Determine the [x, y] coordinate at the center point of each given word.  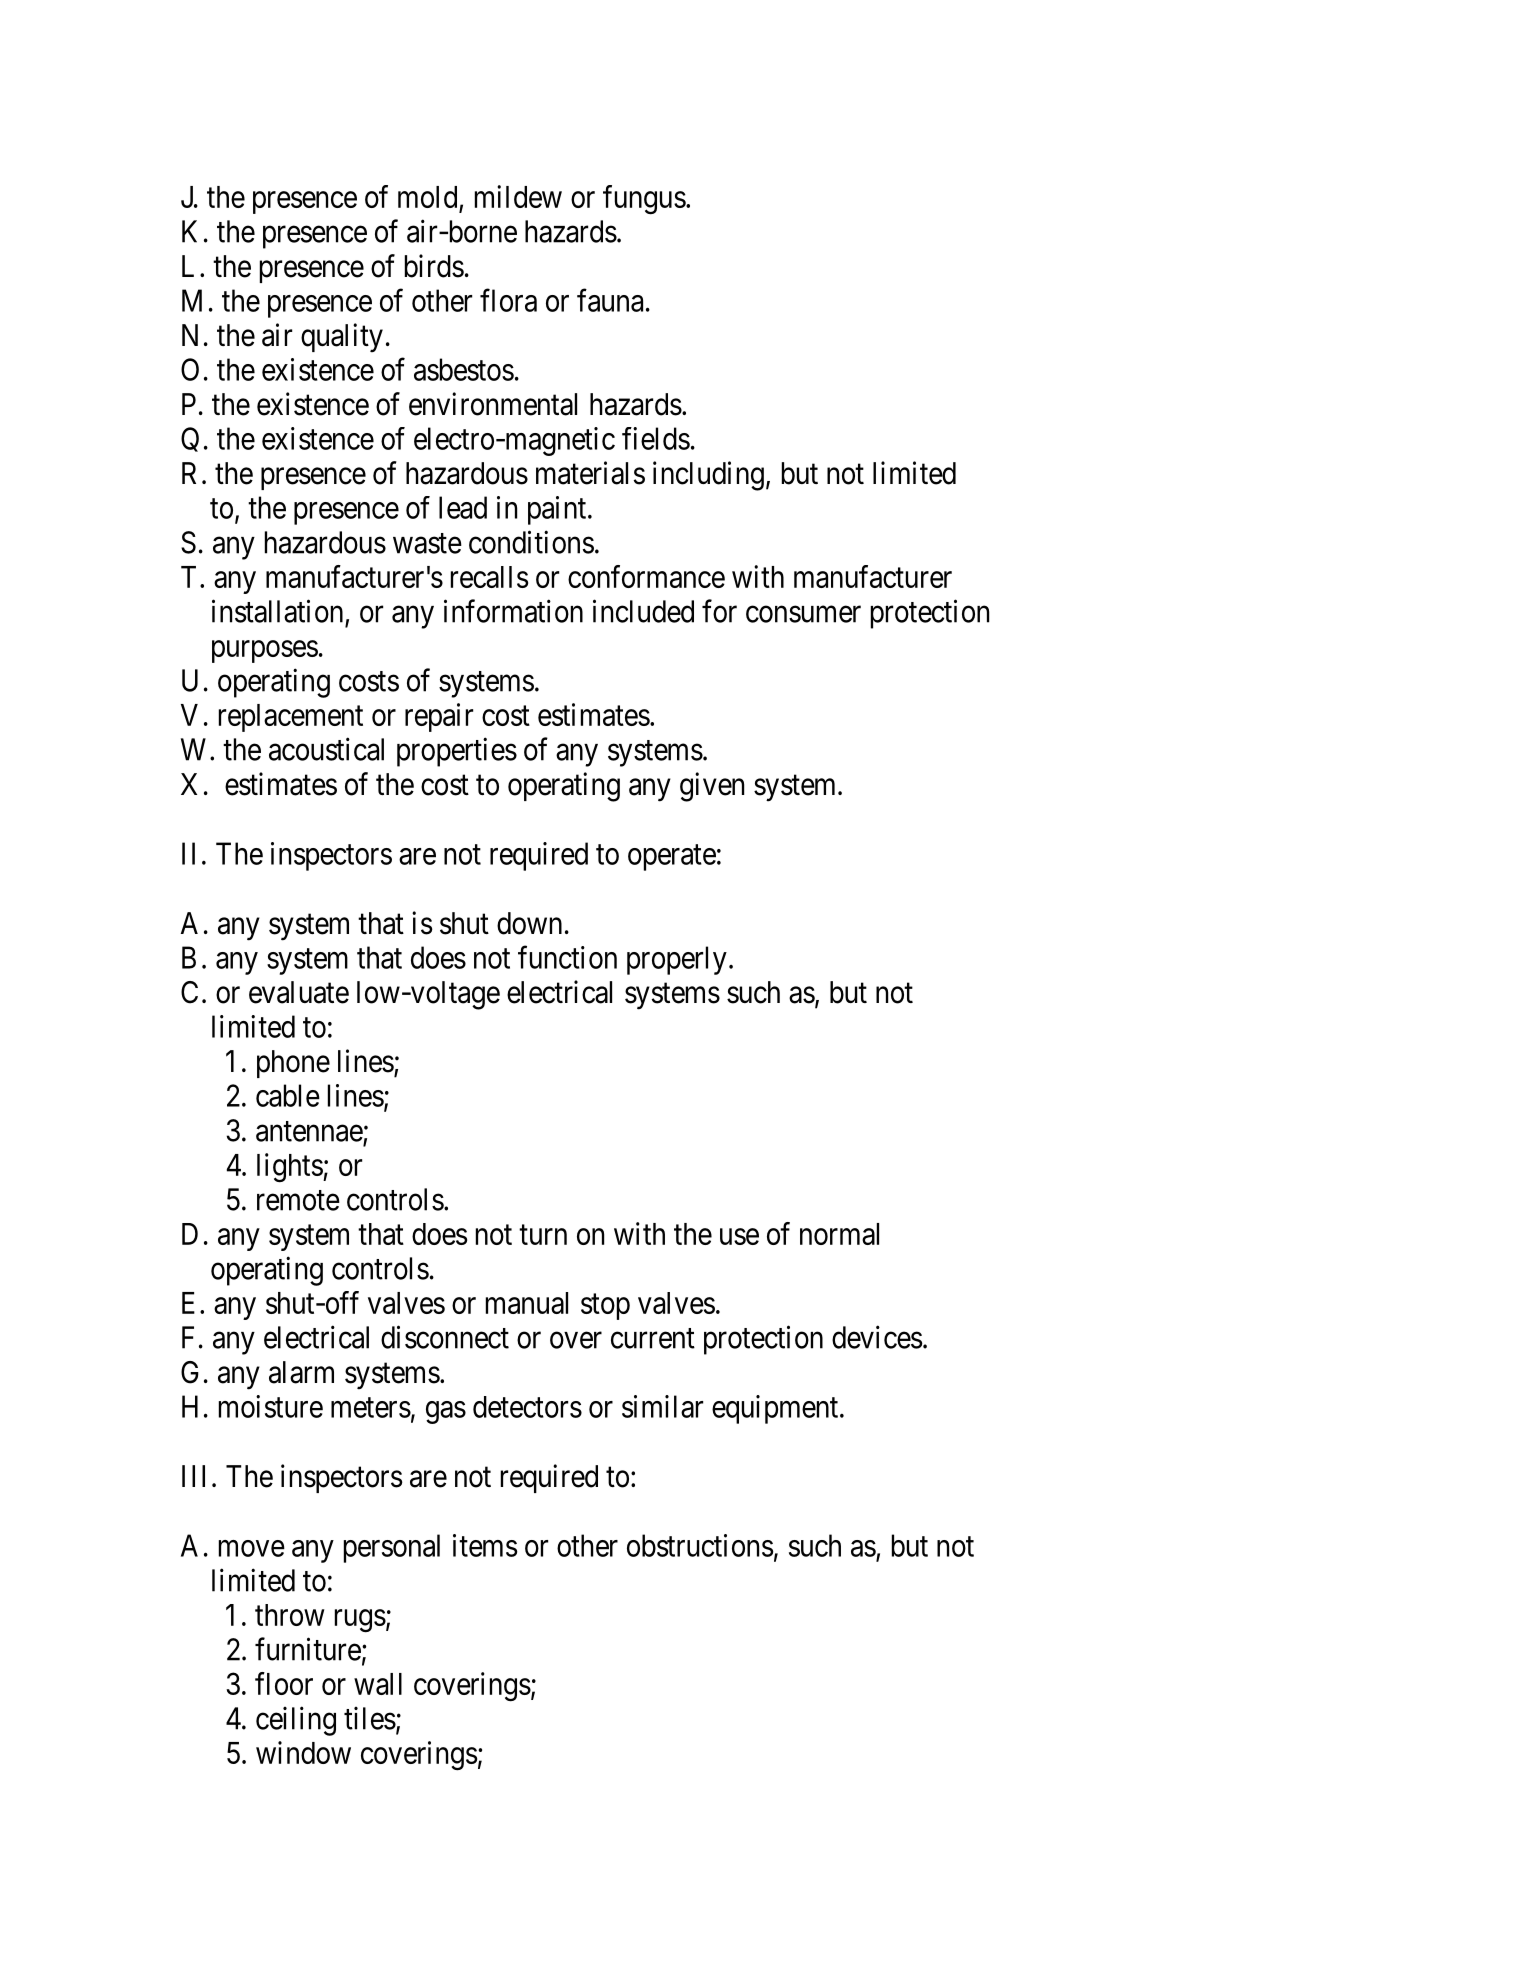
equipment [776, 1409]
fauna [610, 300]
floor [284, 1683]
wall [378, 1684]
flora [508, 300]
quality [342, 338]
